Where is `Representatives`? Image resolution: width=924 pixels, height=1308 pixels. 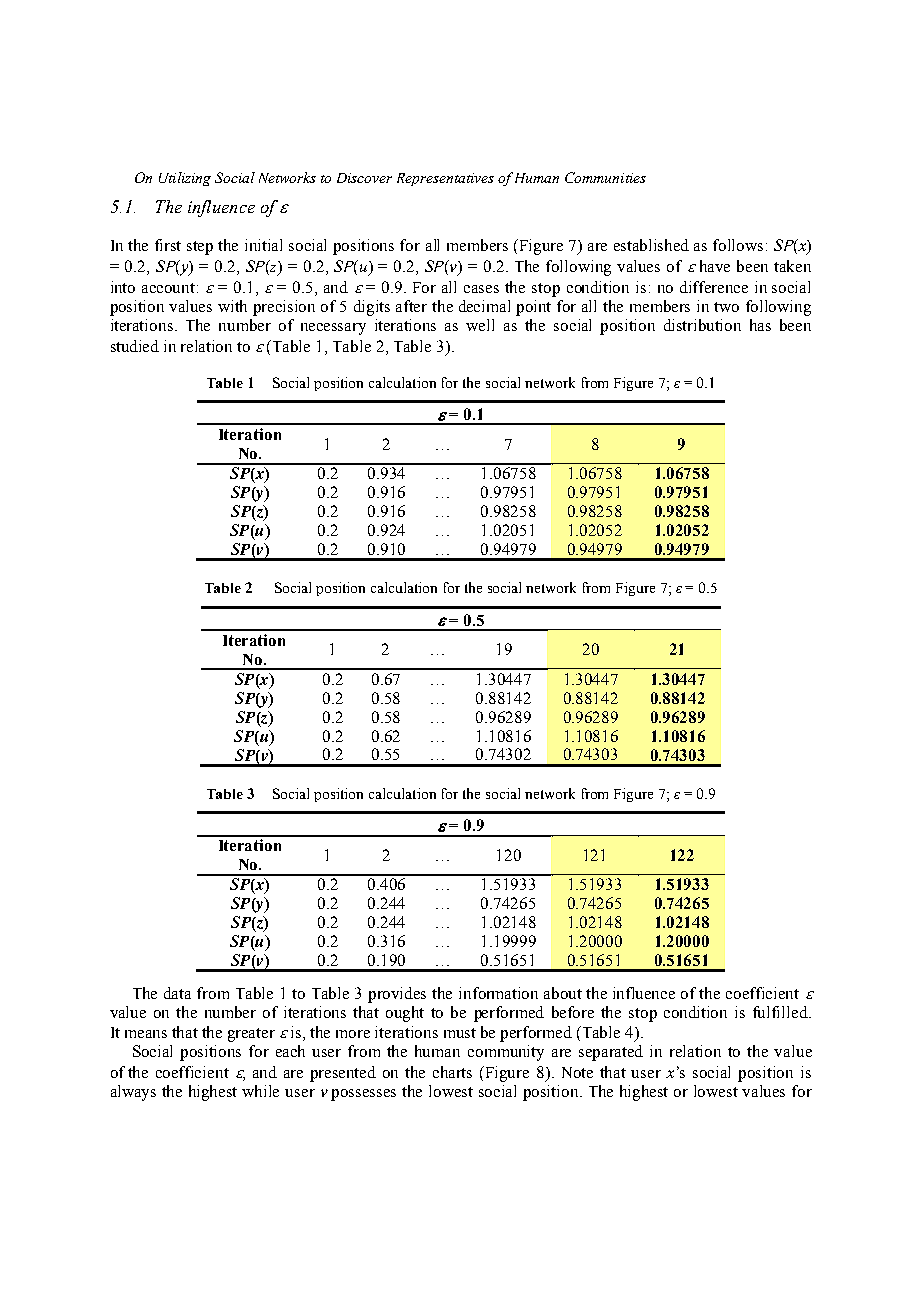 Representatives is located at coordinates (445, 179).
